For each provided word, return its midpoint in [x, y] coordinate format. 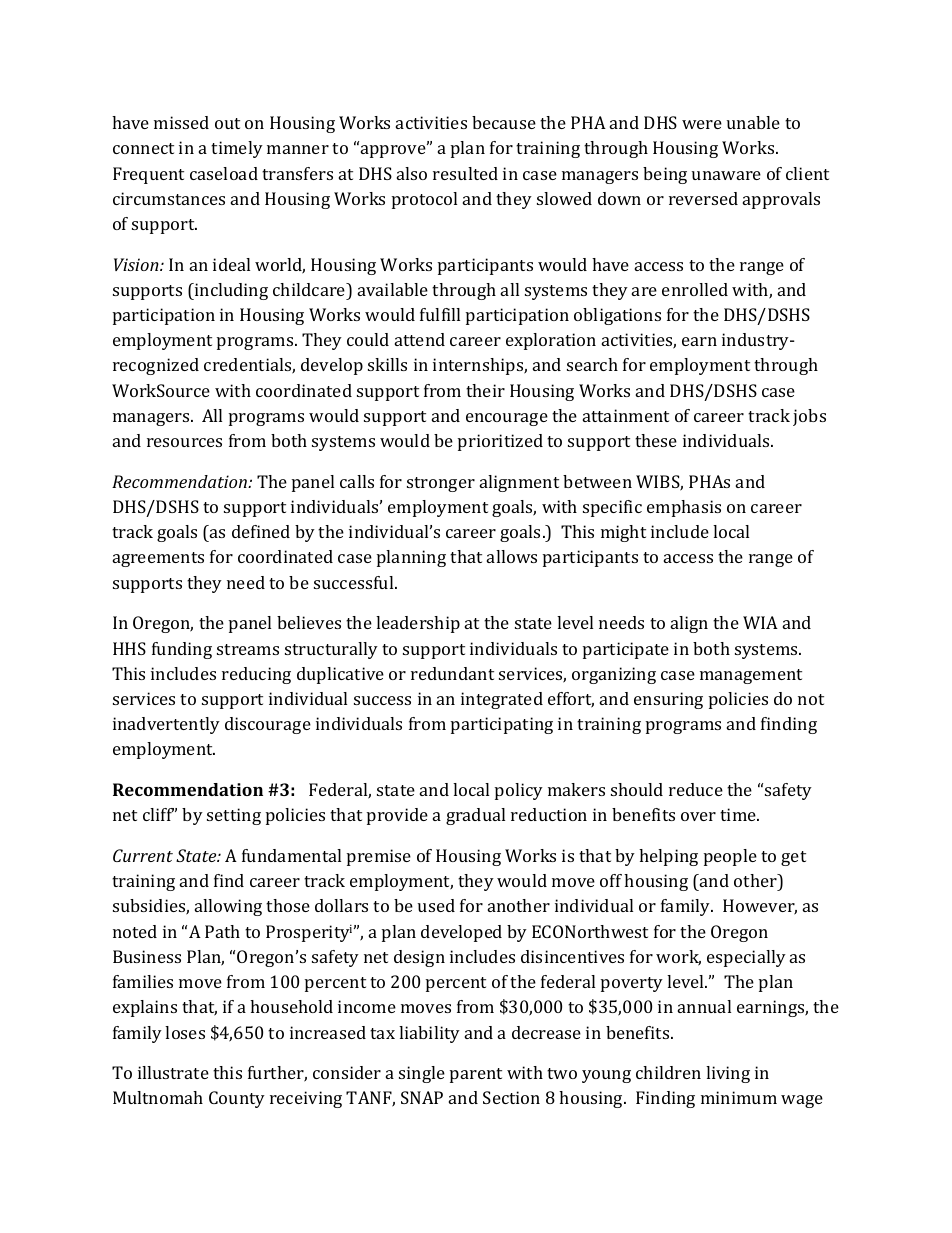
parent [476, 1075]
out [227, 123]
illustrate [173, 1072]
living [728, 1074]
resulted [465, 173]
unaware [726, 175]
